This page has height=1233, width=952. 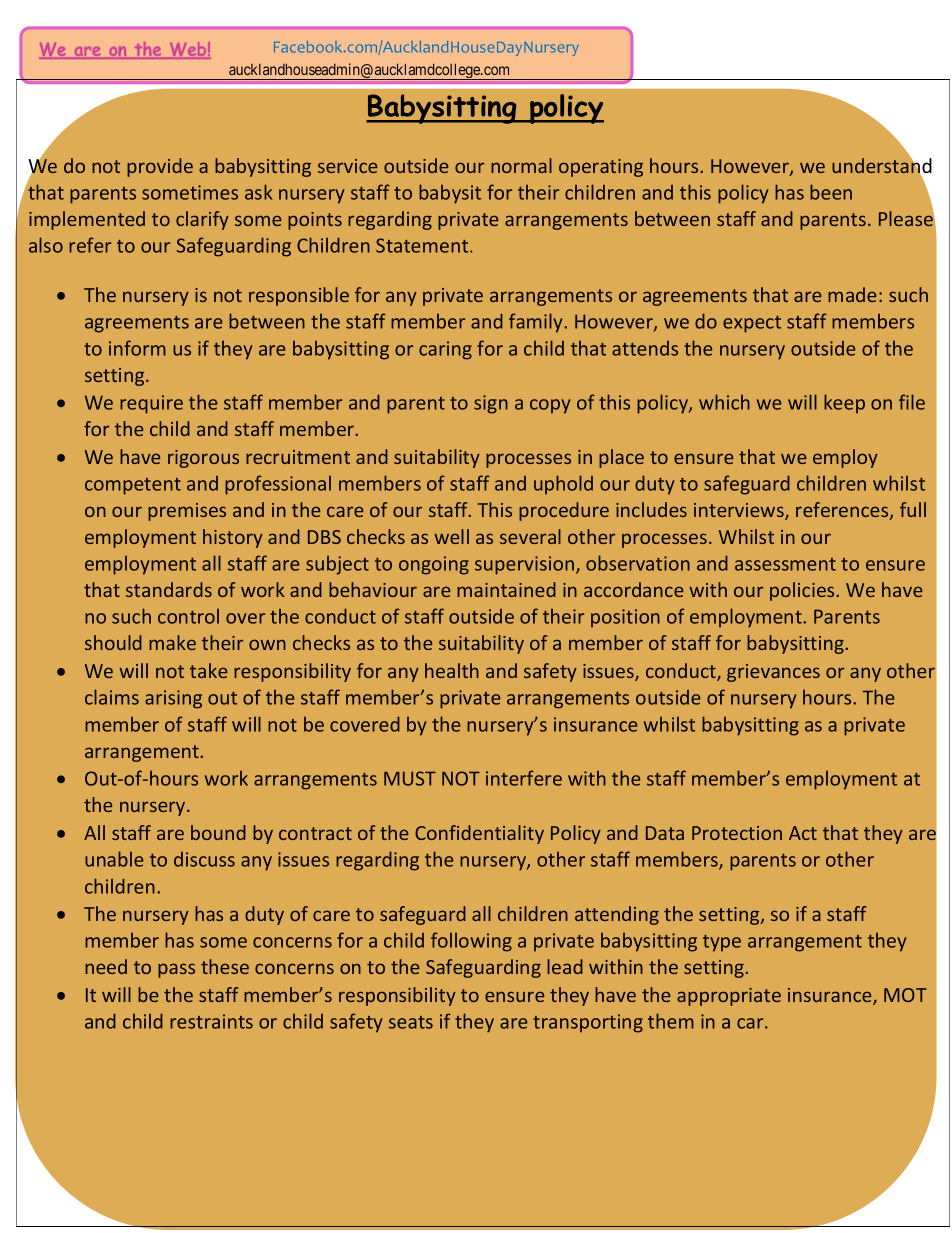 What do you see at coordinates (831, 192) in the page?
I see `been` at bounding box center [831, 192].
